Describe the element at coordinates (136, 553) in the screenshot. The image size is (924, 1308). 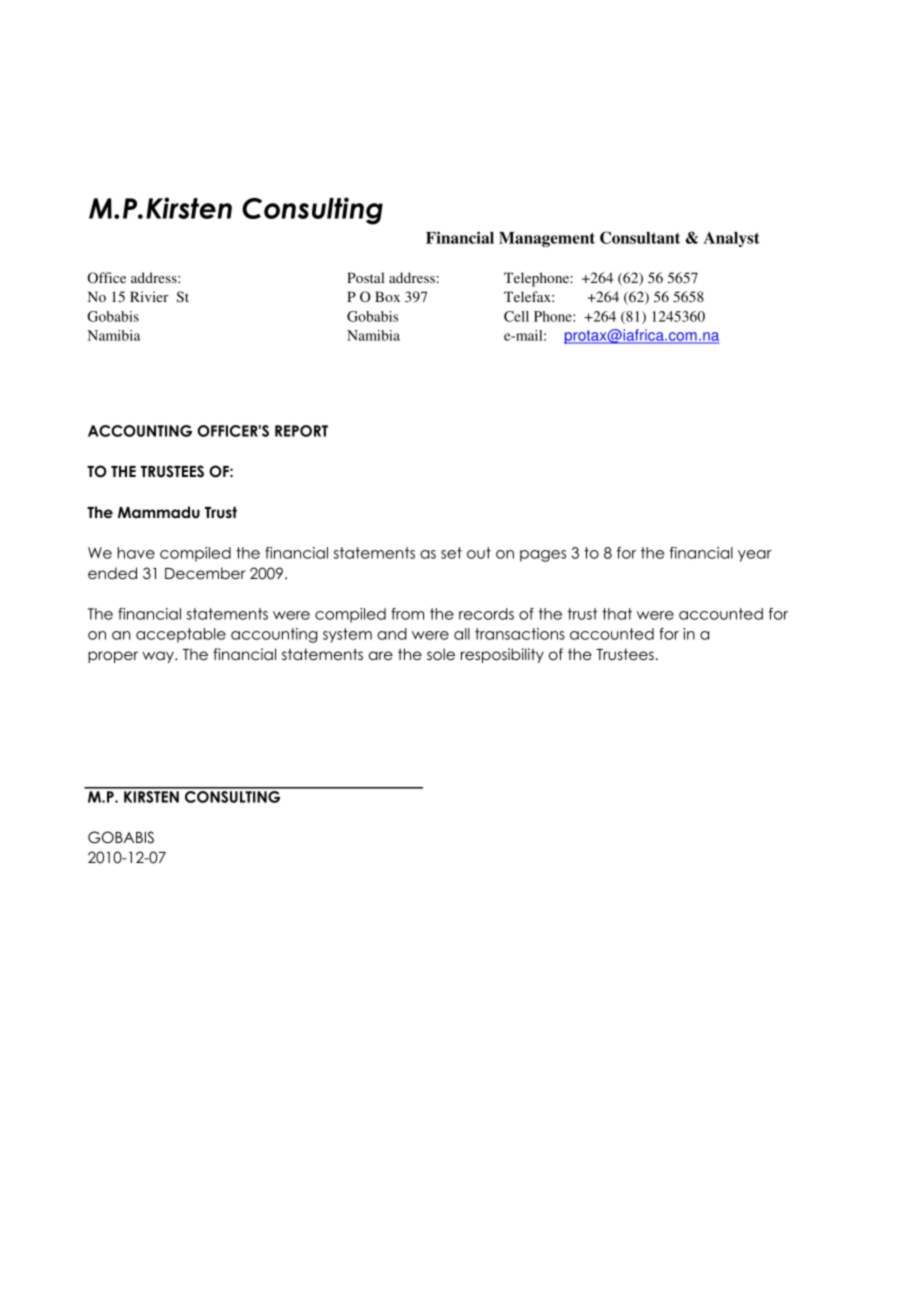
I see `have` at that location.
